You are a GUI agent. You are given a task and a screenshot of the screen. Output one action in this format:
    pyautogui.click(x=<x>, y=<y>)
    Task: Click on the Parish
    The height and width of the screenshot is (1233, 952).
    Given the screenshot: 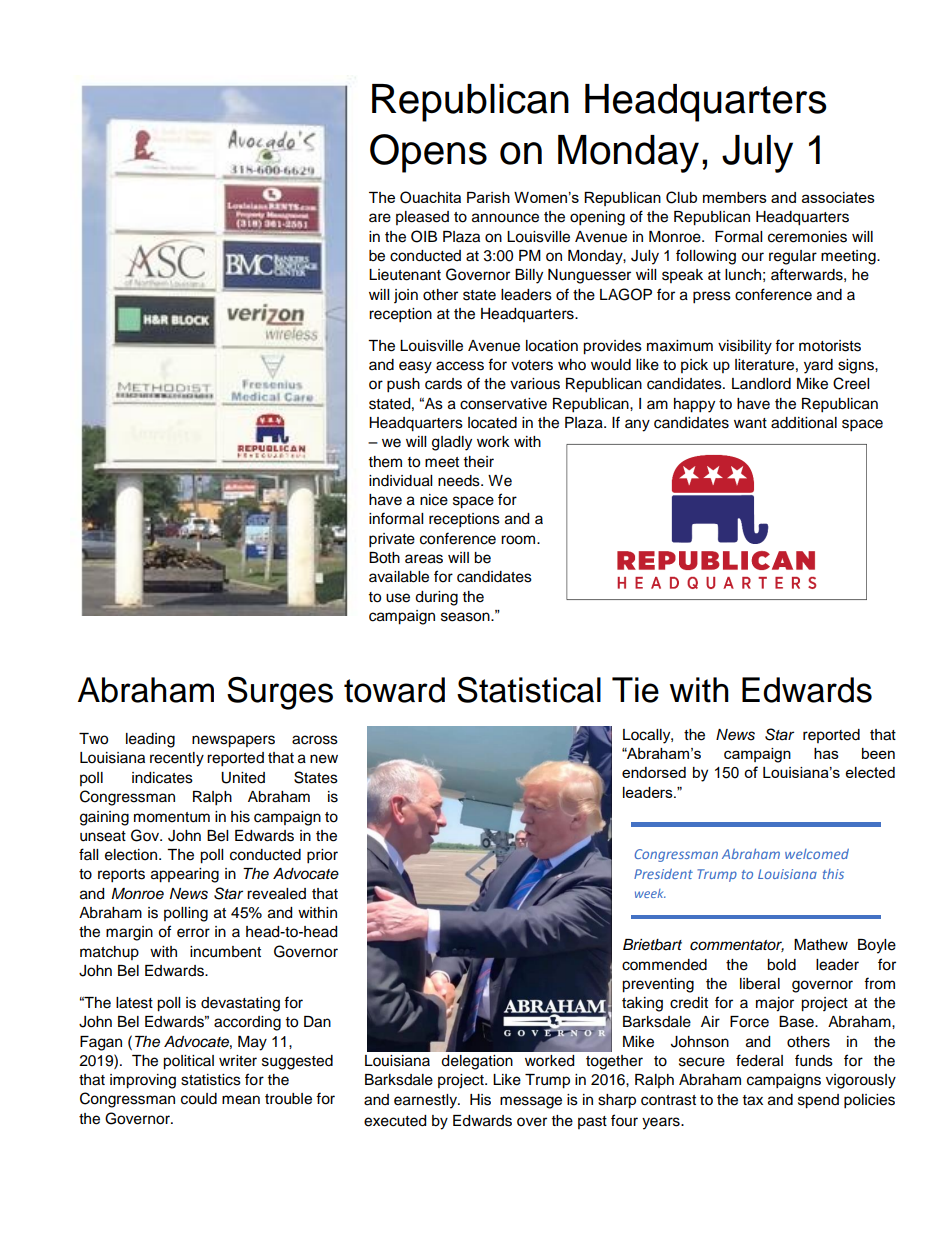 What is the action you would take?
    pyautogui.click(x=488, y=197)
